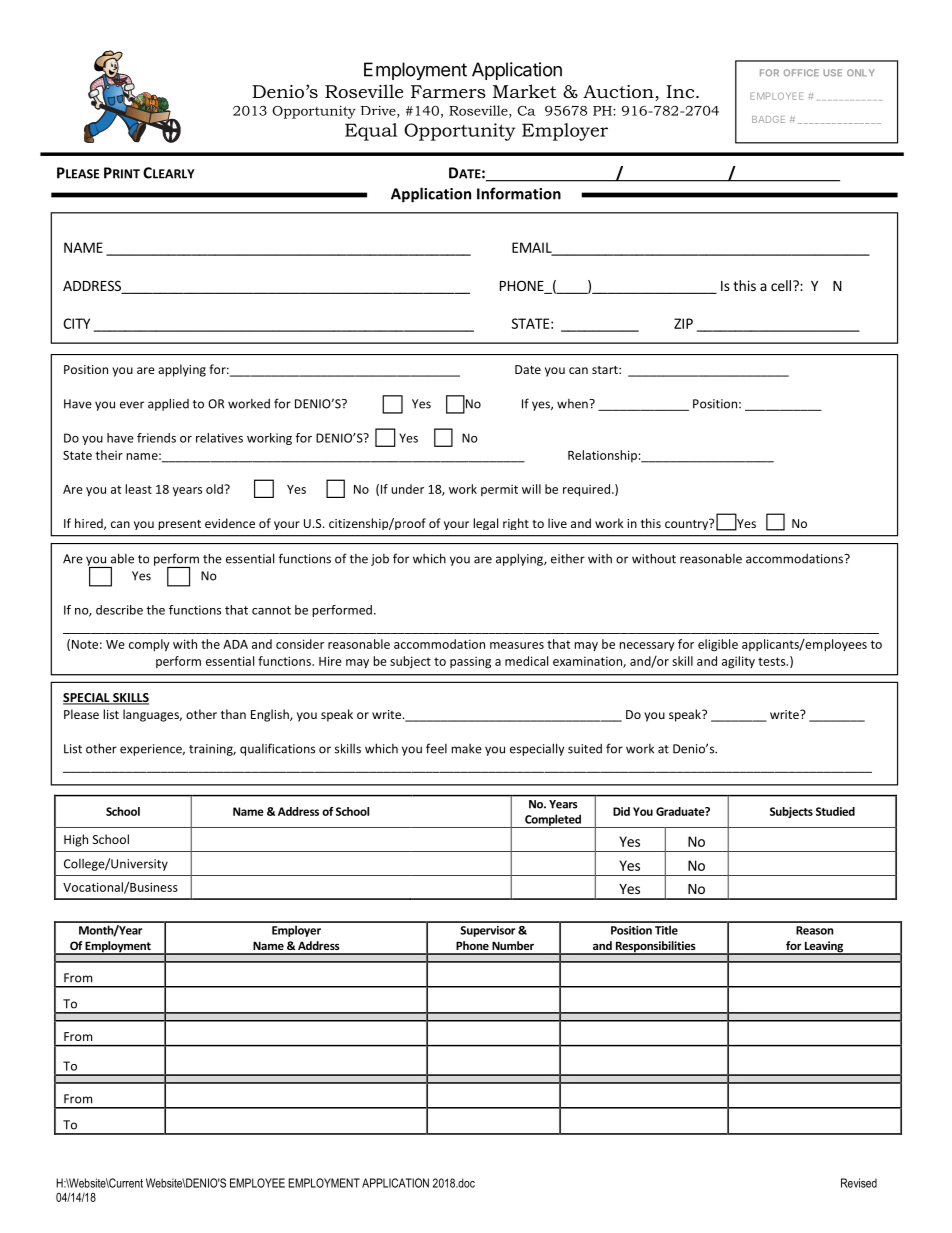 The height and width of the screenshot is (1233, 952). I want to click on Supervisor, so click(487, 931).
